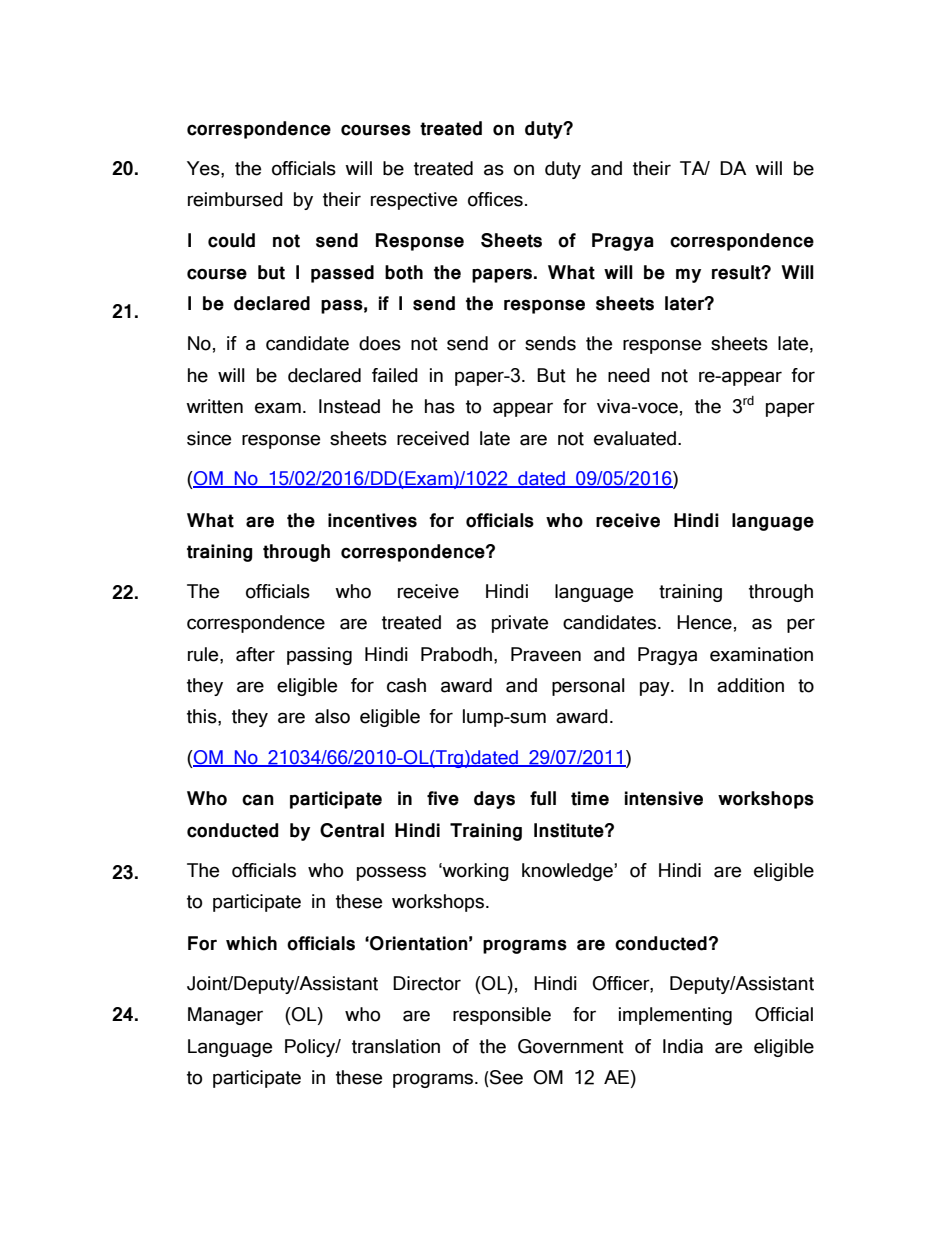  Describe the element at coordinates (506, 1077) in the screenshot. I see `See` at that location.
